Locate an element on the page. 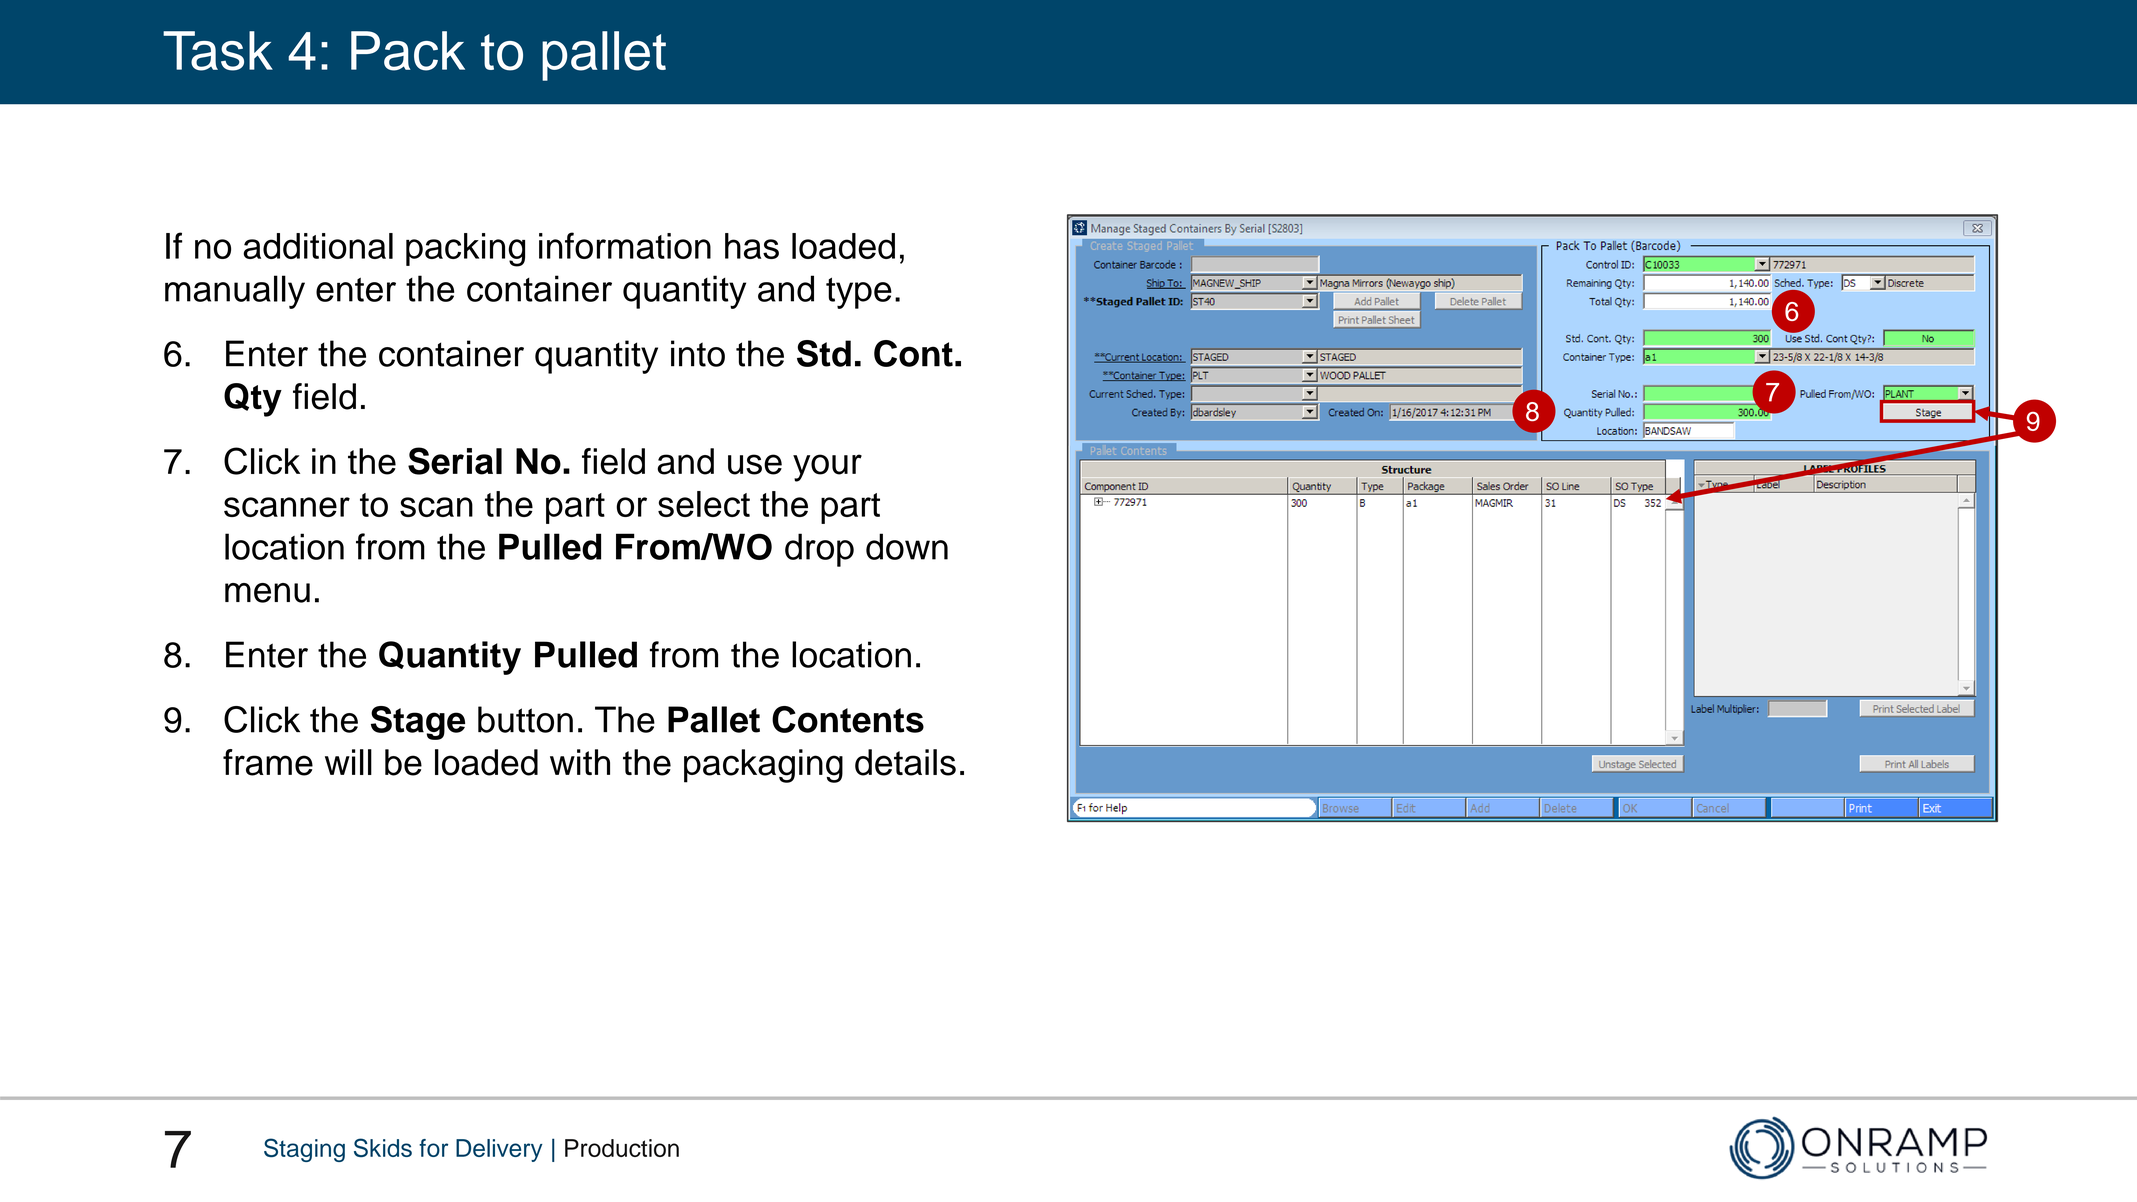  Staging is located at coordinates (304, 1150).
